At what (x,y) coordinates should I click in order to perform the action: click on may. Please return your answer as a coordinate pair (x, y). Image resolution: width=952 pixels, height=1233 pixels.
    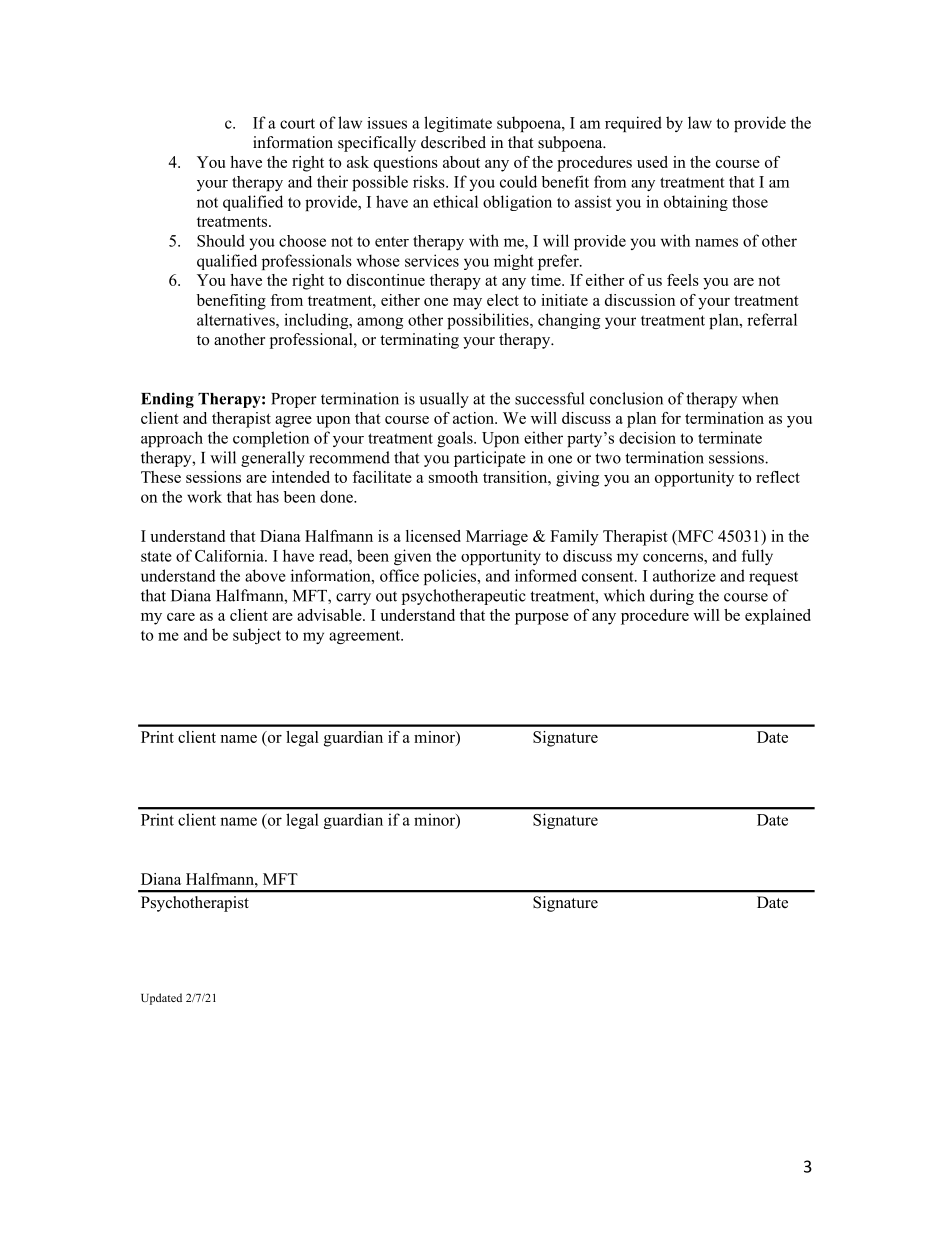
    Looking at the image, I should click on (467, 304).
